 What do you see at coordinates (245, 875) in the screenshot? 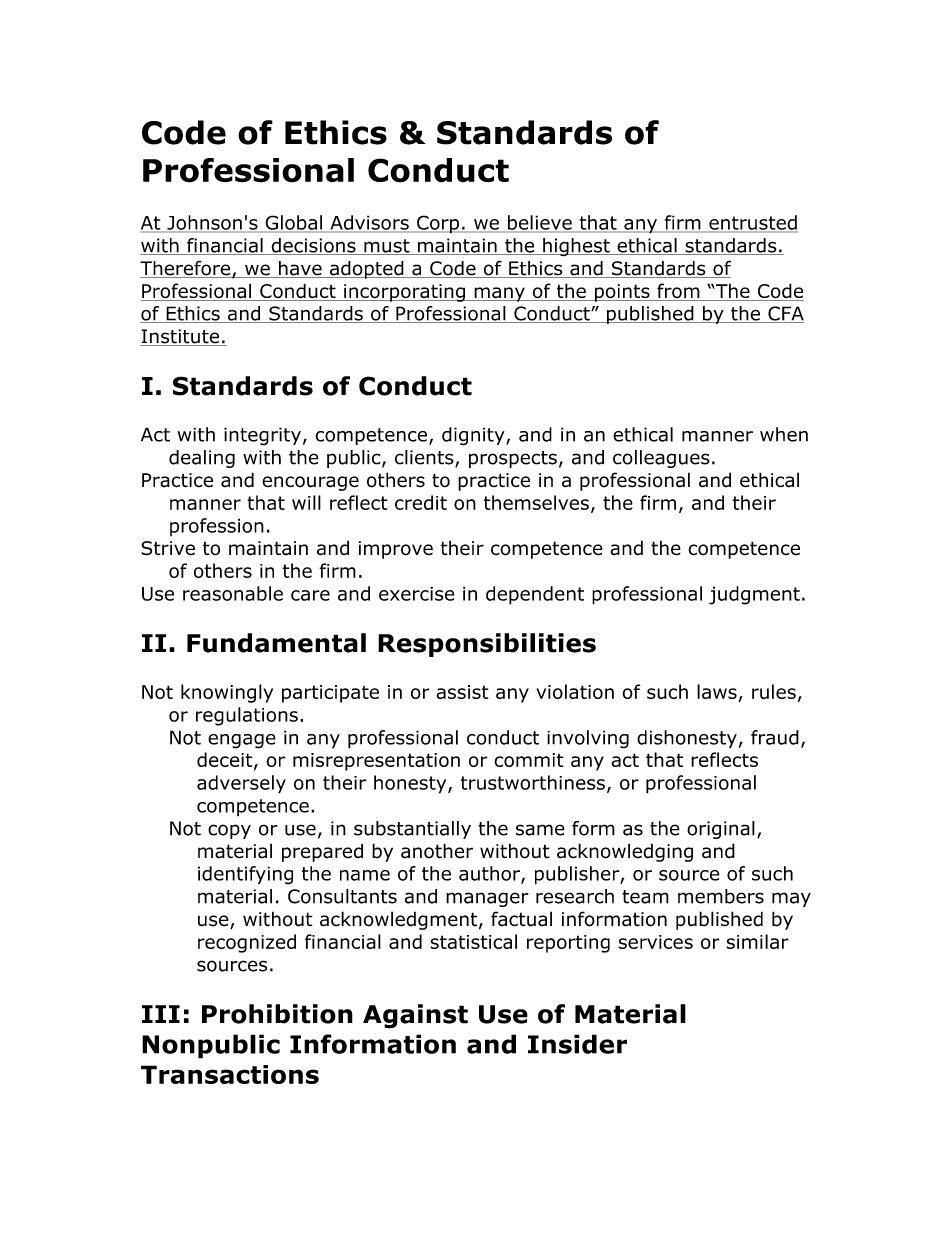
I see `identifying` at bounding box center [245, 875].
